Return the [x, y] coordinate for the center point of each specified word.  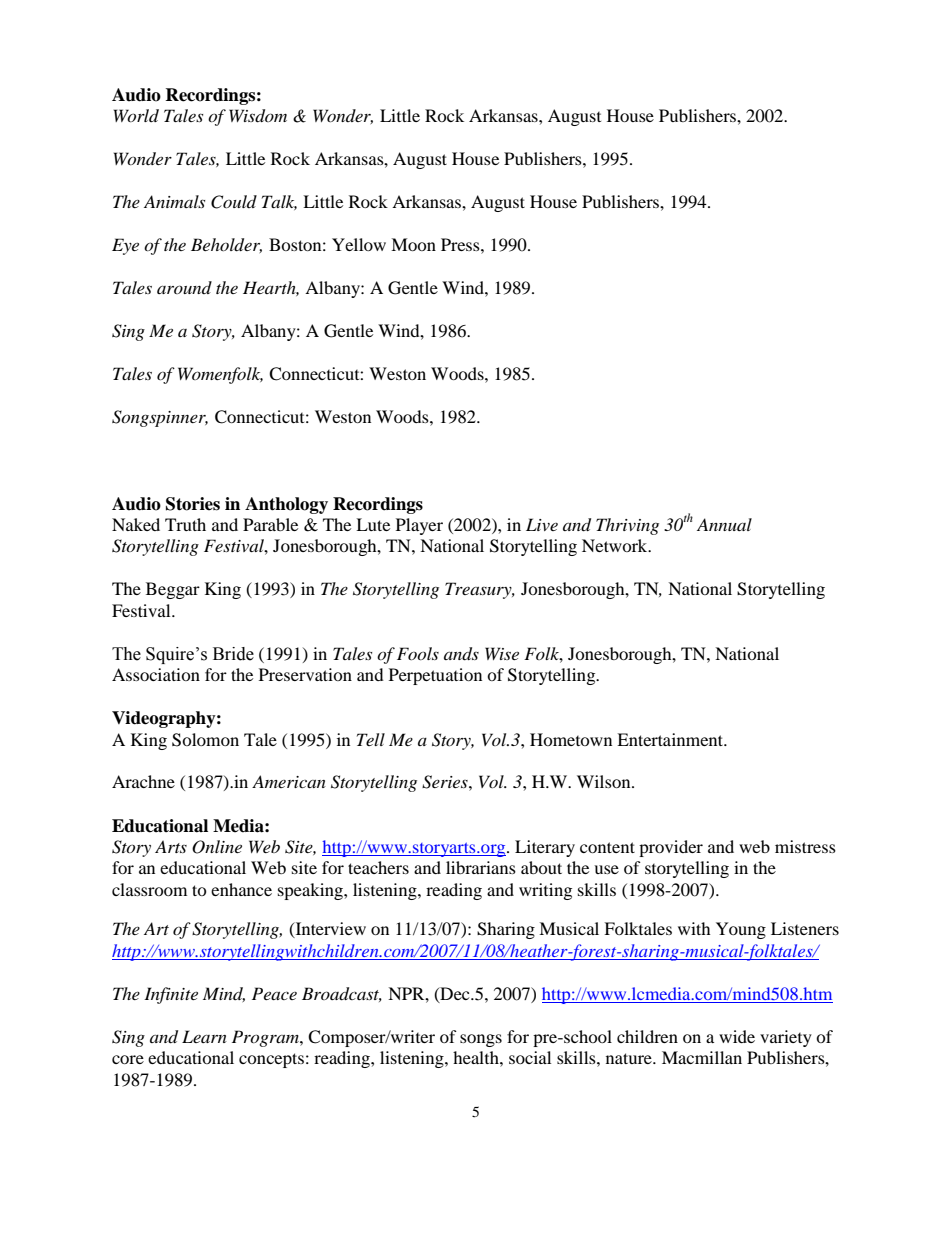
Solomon [205, 740]
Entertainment [671, 739]
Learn [204, 1036]
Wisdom [258, 116]
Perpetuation [435, 676]
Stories [193, 504]
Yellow [359, 244]
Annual [724, 524]
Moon [413, 244]
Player [419, 526]
